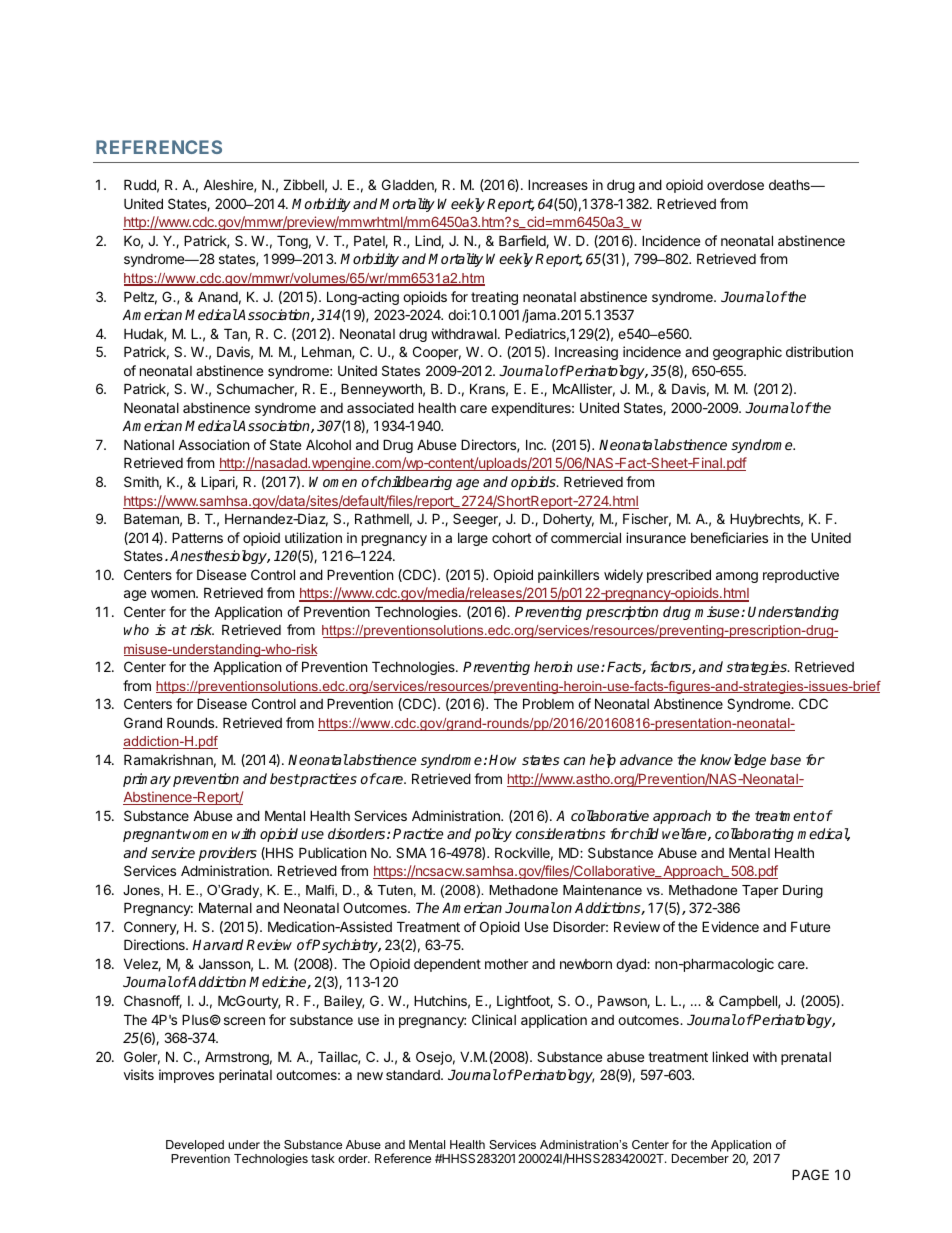 This document has height=1233, width=952. I want to click on Developed, so click(195, 1146).
